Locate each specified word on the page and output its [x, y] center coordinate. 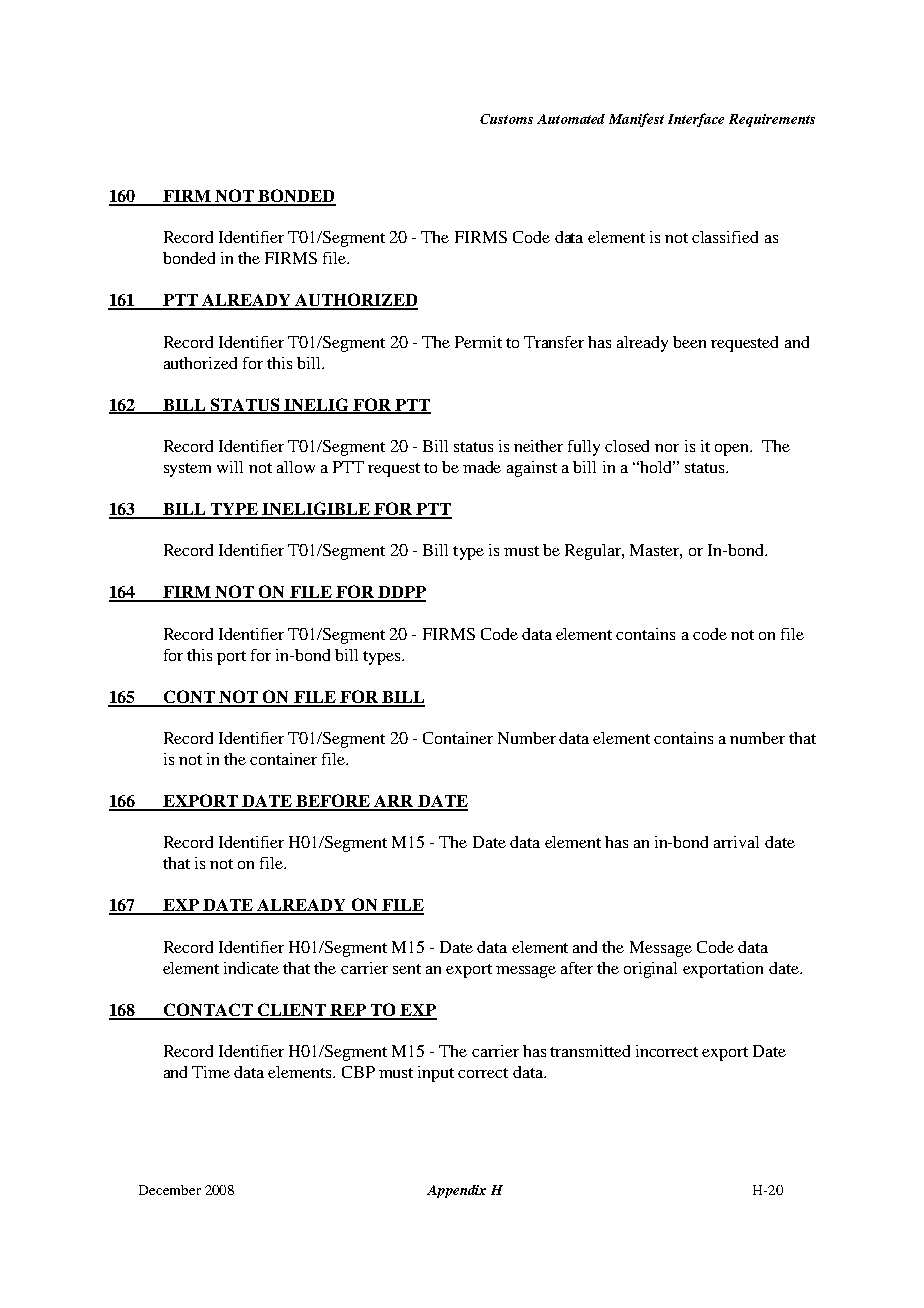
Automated [571, 119]
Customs [506, 119]
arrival [736, 842]
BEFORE [333, 802]
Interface [696, 120]
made [482, 467]
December [170, 1190]
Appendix [456, 1191]
